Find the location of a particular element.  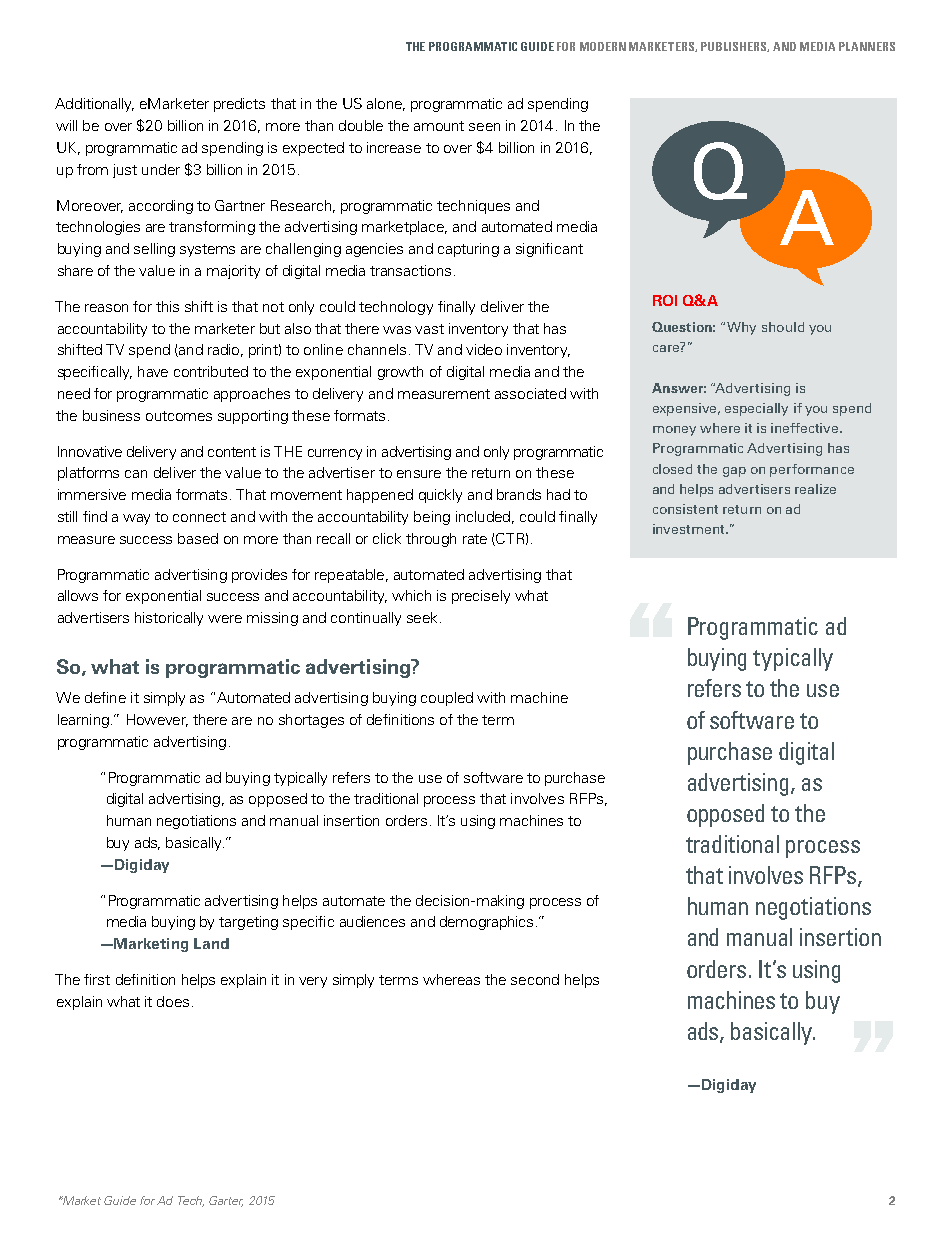

demographics is located at coordinates (486, 923).
